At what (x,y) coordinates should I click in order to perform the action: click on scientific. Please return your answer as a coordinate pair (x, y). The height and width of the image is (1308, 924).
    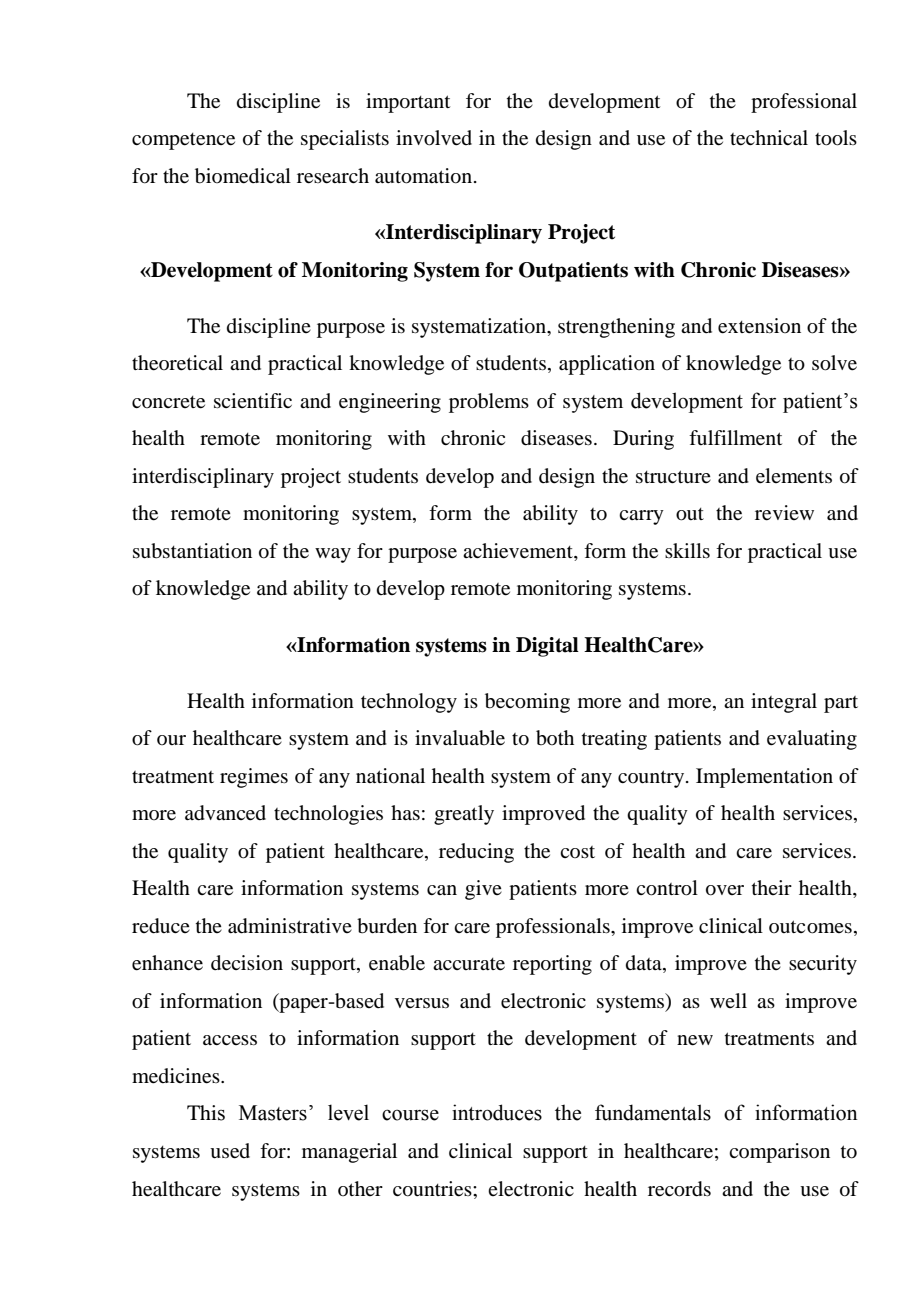
    Looking at the image, I should click on (253, 400).
